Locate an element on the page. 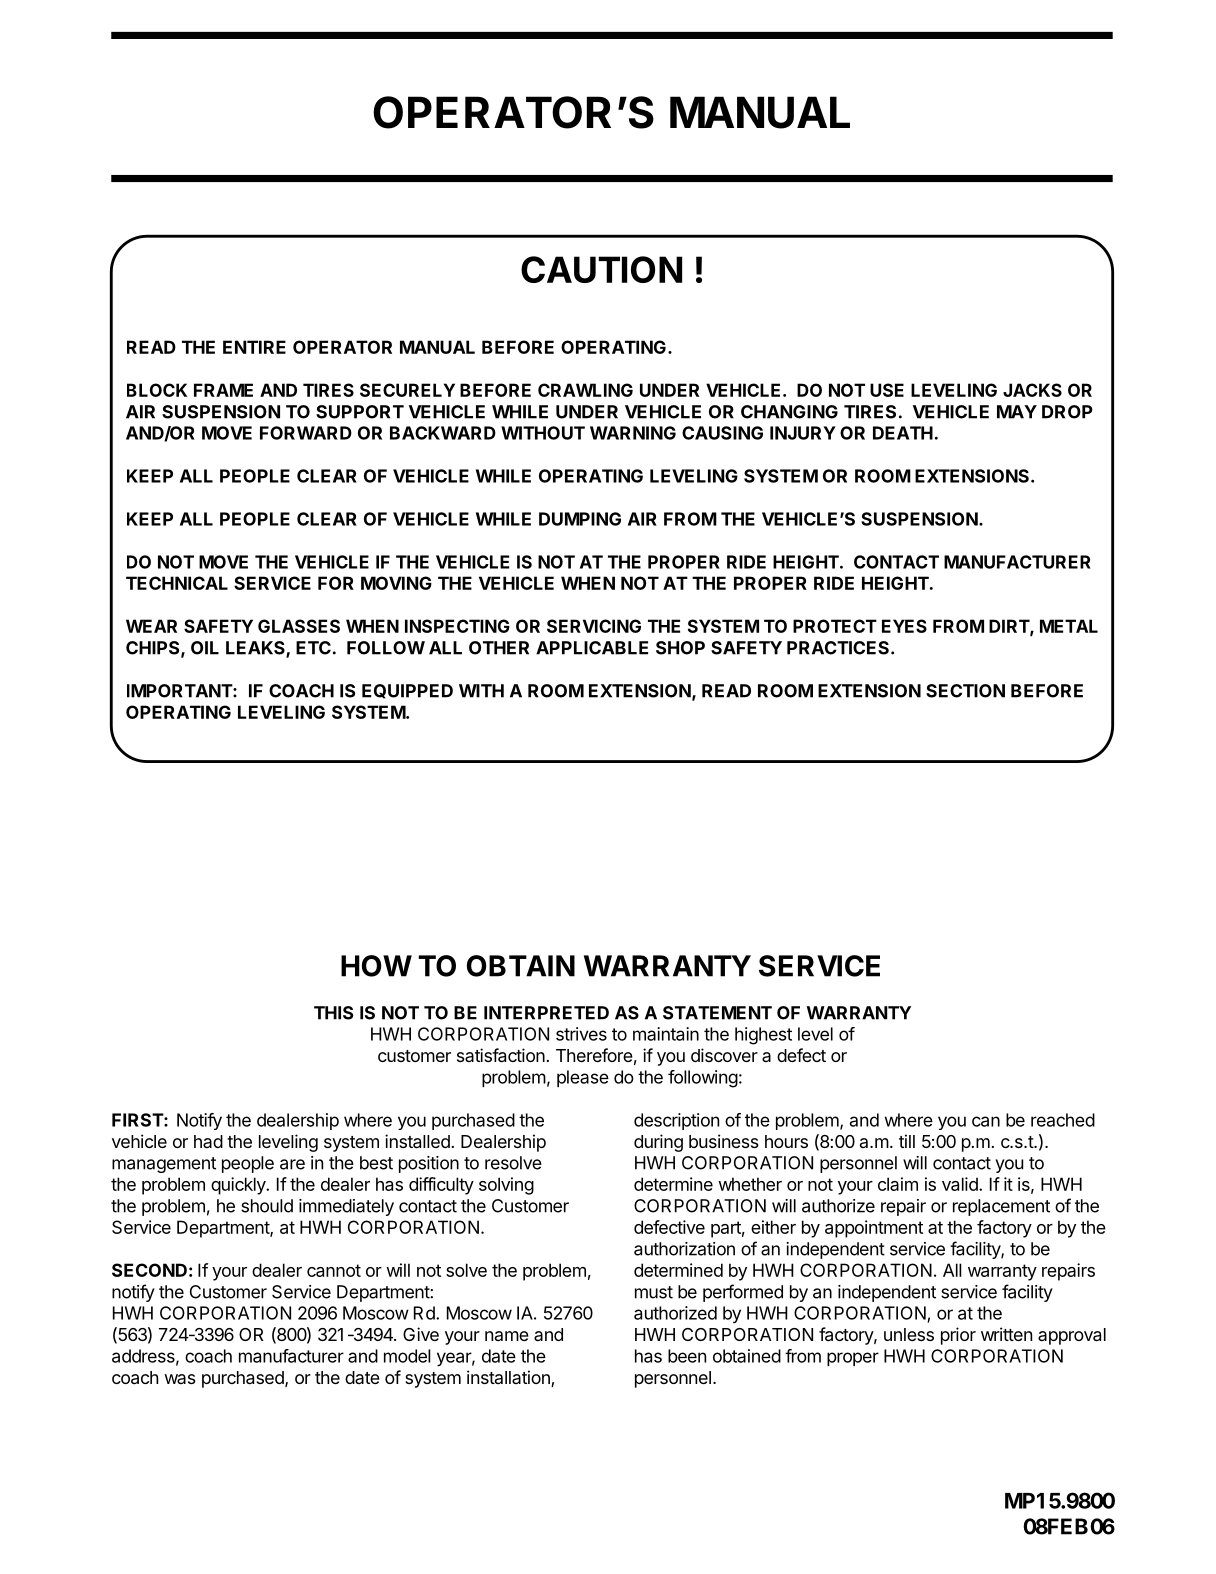  JACKS is located at coordinates (1032, 390).
